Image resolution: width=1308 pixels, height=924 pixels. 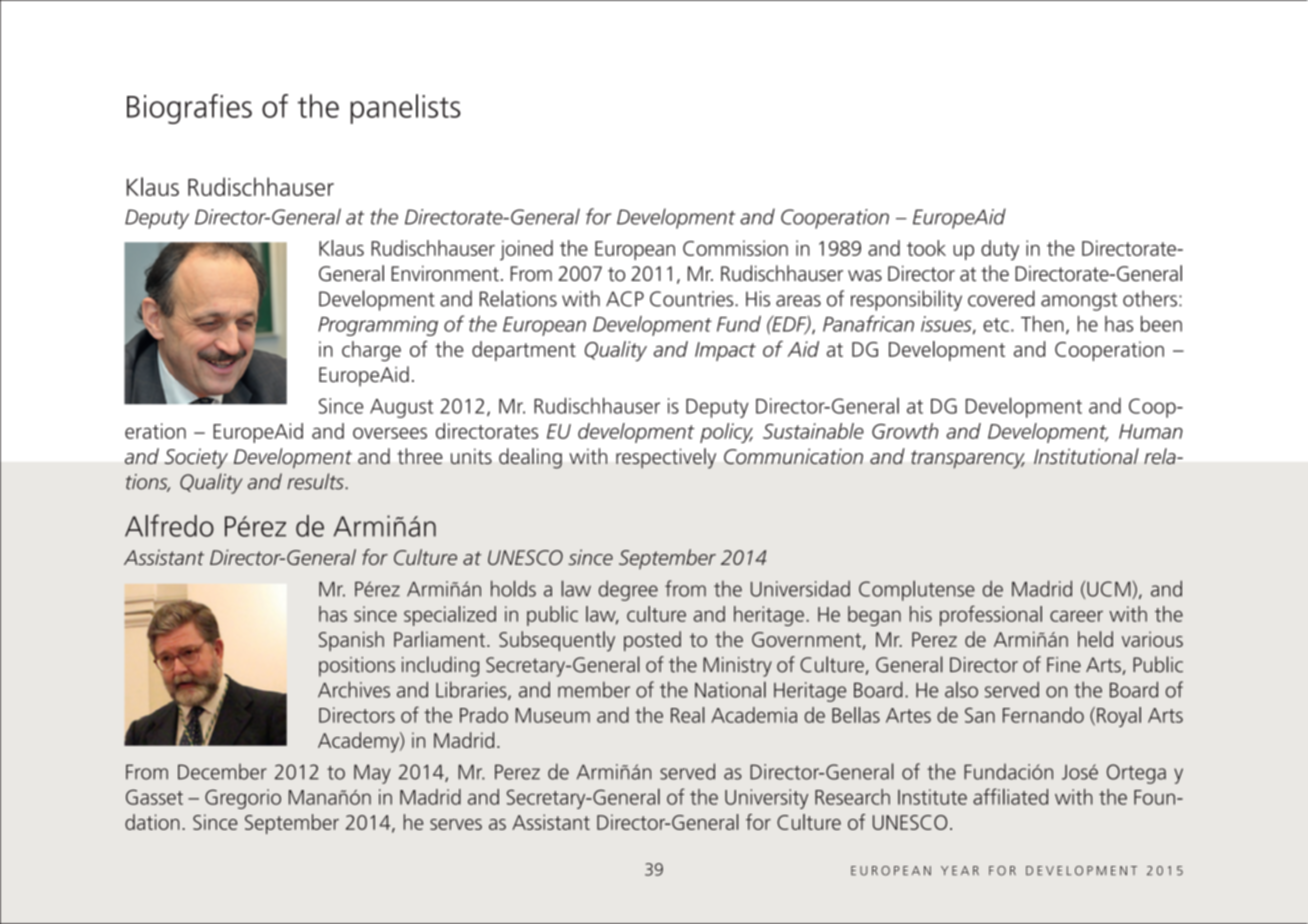 I want to click on results, so click(x=316, y=481).
